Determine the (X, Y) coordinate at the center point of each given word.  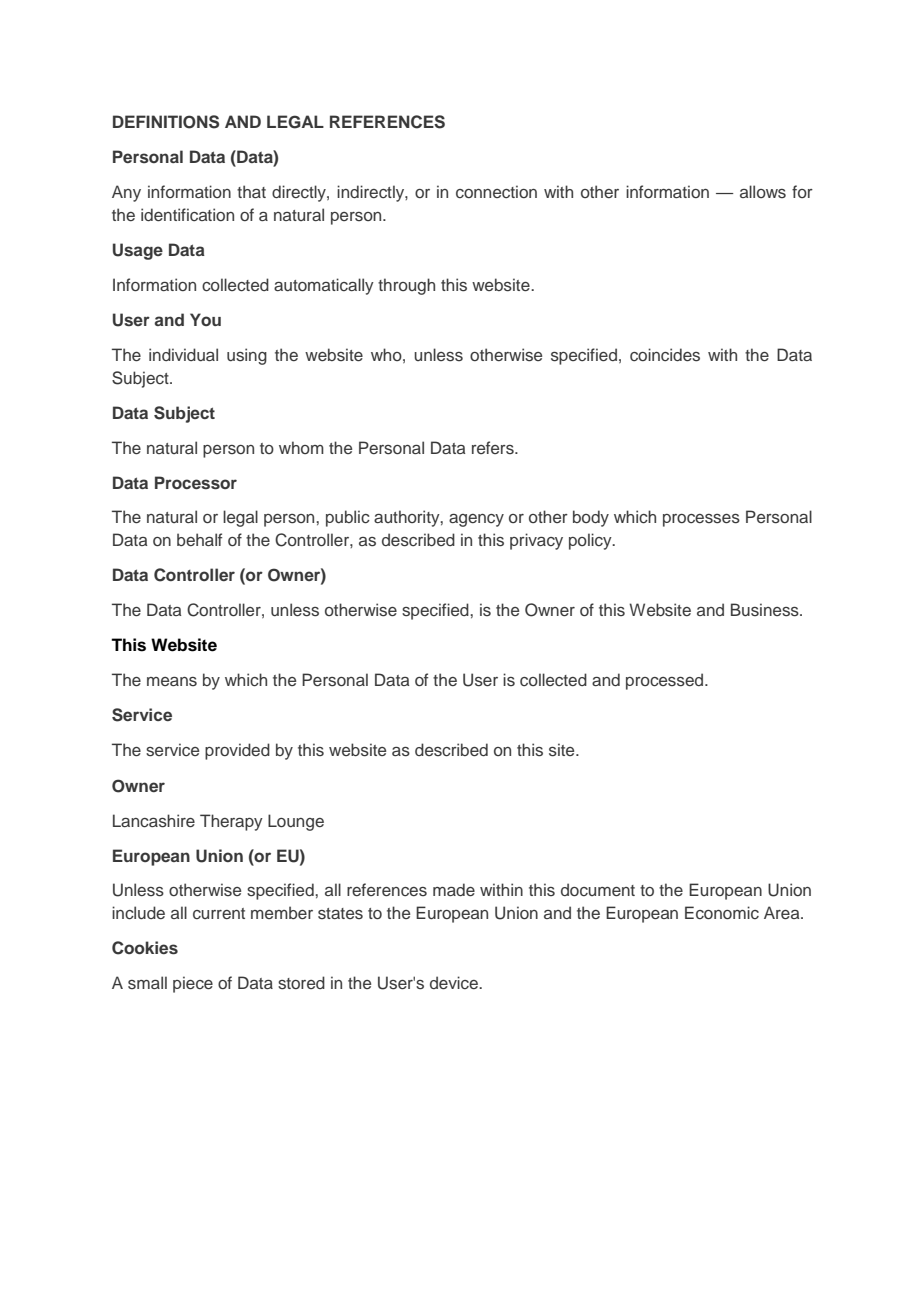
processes (701, 520)
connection (496, 191)
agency (476, 520)
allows (763, 191)
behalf (199, 539)
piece (193, 984)
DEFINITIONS (166, 122)
